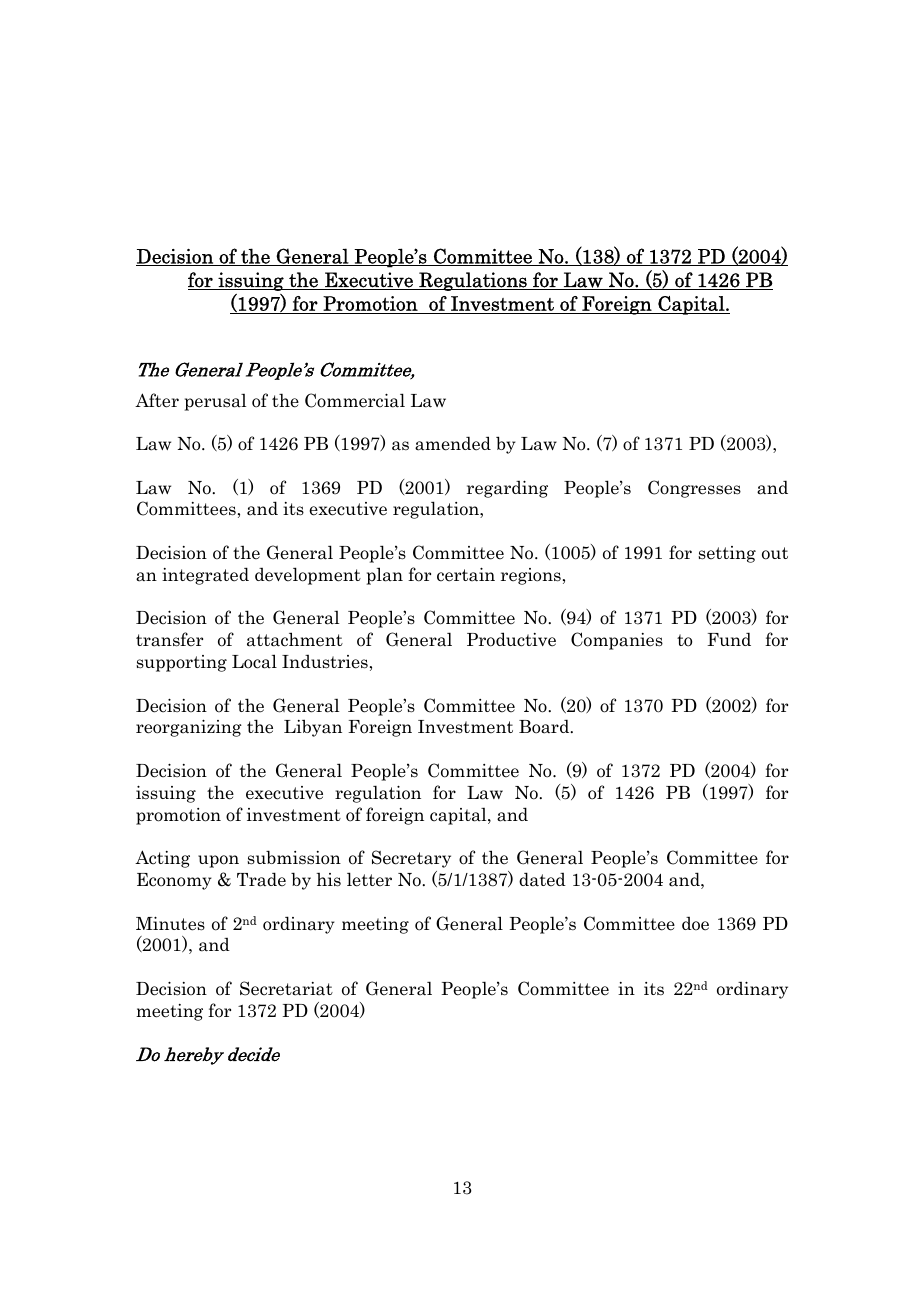  What do you see at coordinates (695, 924) in the image?
I see `doe` at bounding box center [695, 924].
